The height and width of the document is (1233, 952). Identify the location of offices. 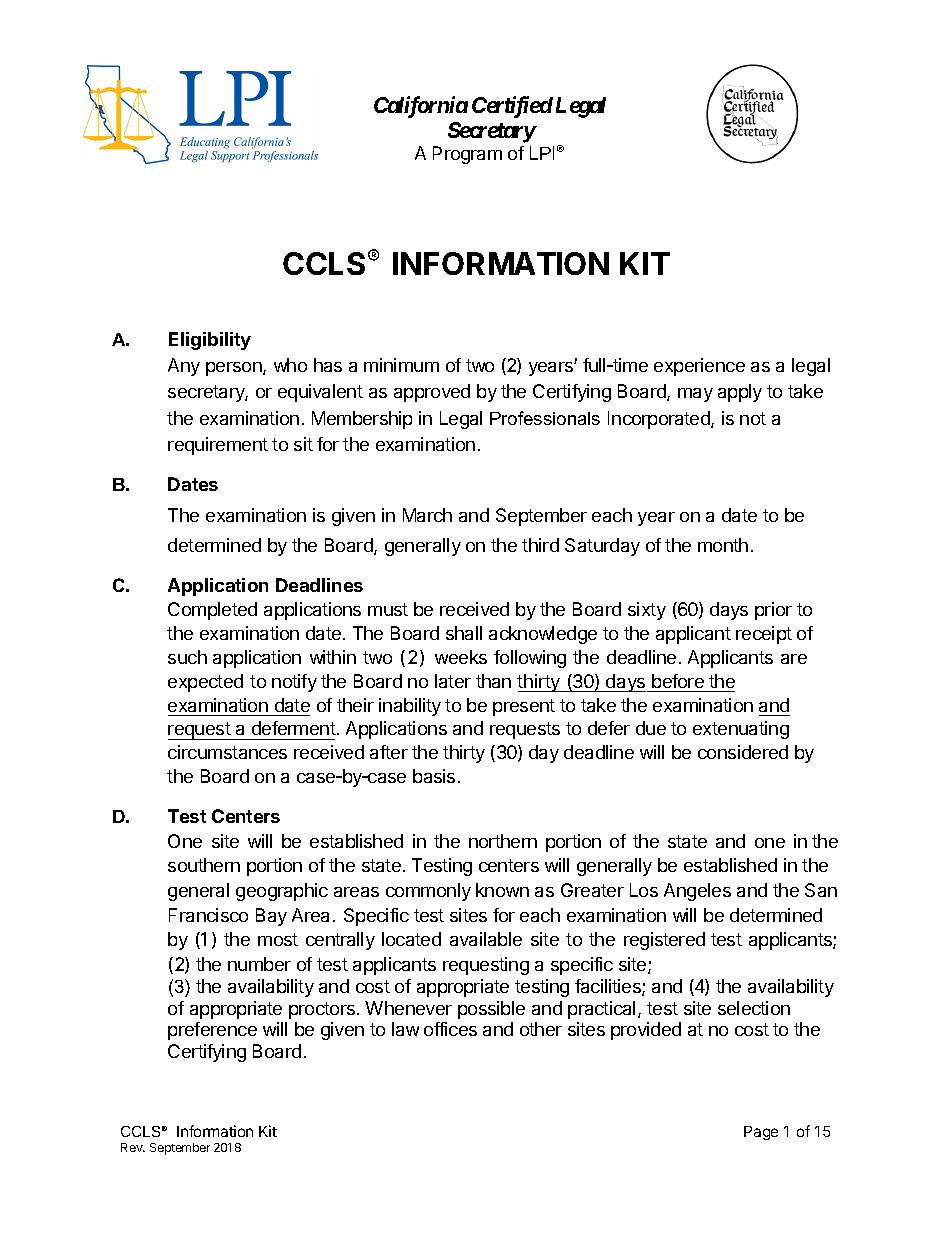
(450, 1029).
